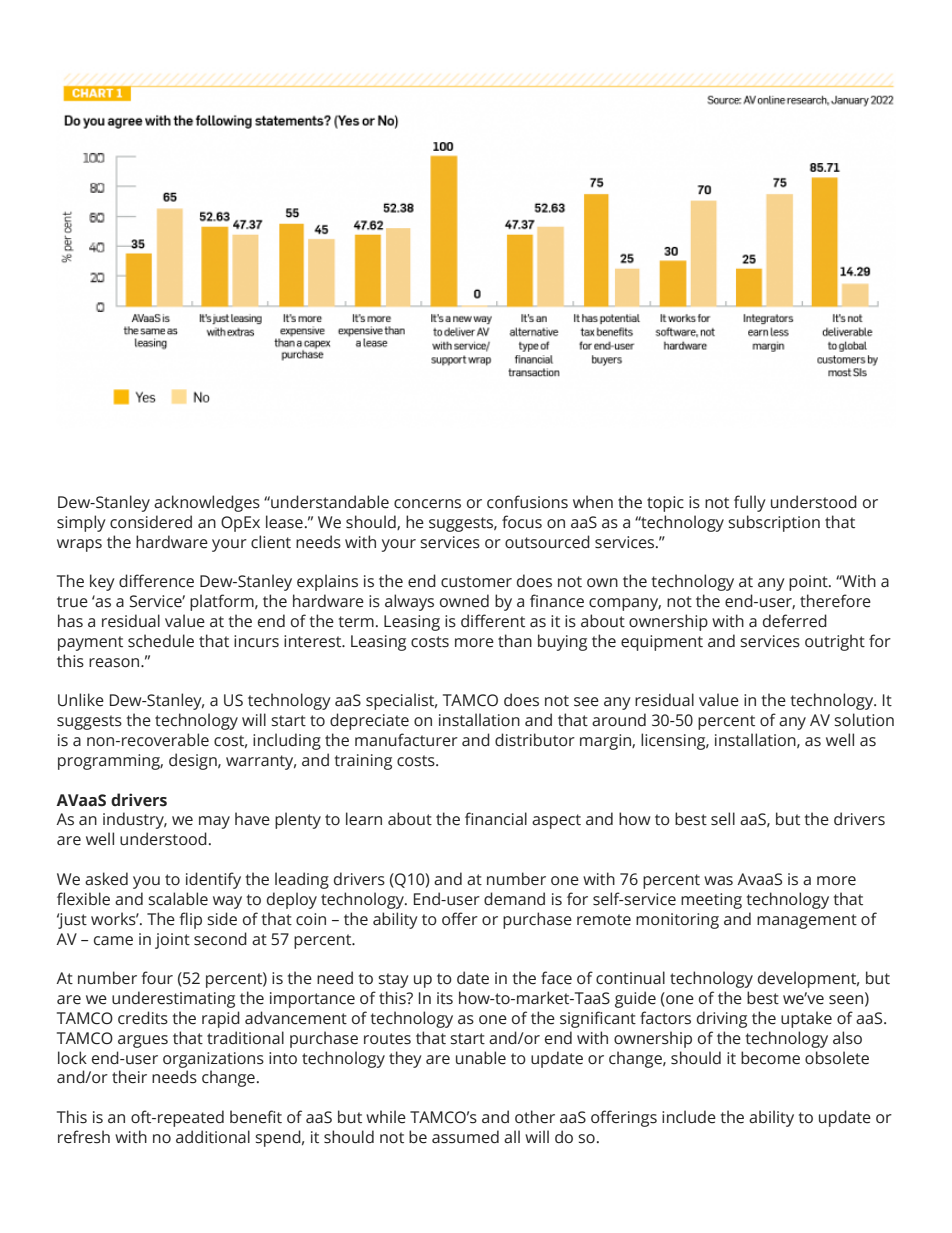 The height and width of the screenshot is (1233, 952). What do you see at coordinates (515, 641) in the screenshot?
I see `than` at bounding box center [515, 641].
